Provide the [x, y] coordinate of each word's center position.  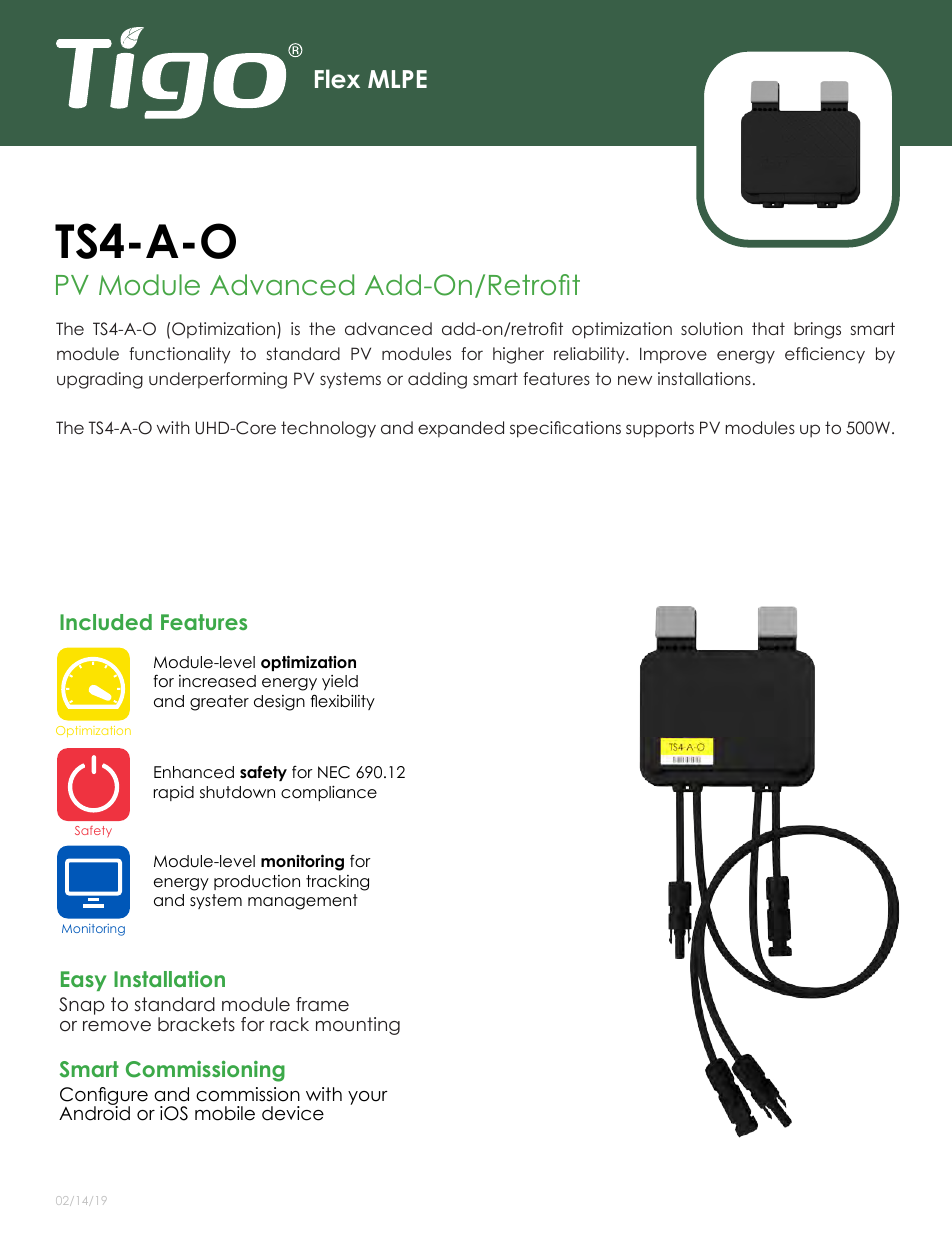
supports [660, 429]
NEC [334, 772]
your [368, 1098]
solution [712, 328]
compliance [329, 793]
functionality [179, 355]
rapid [174, 793]
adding [437, 380]
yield [340, 682]
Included [106, 622]
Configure [104, 1097]
